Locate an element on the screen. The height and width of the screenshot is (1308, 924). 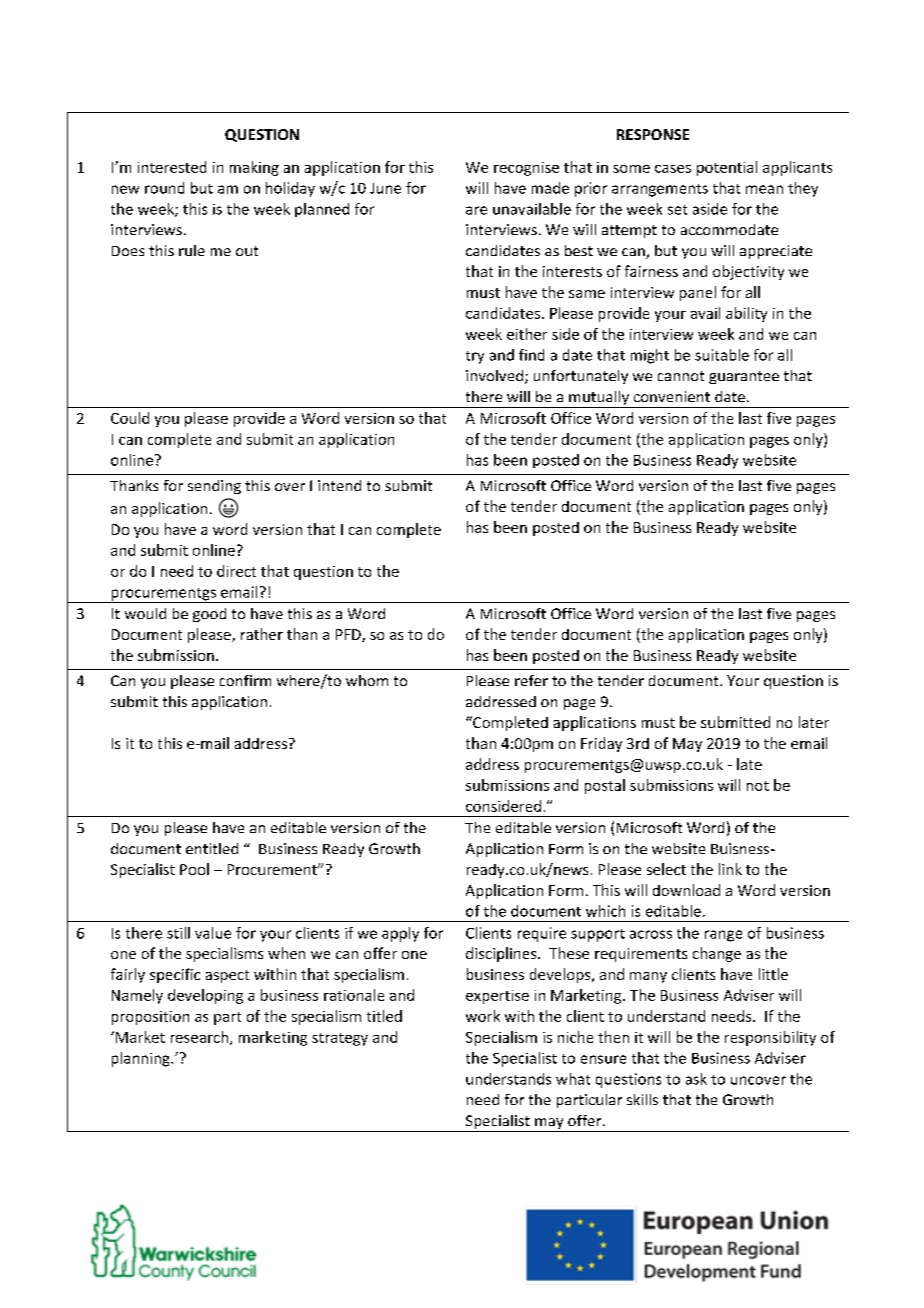
Friday is located at coordinates (601, 744).
